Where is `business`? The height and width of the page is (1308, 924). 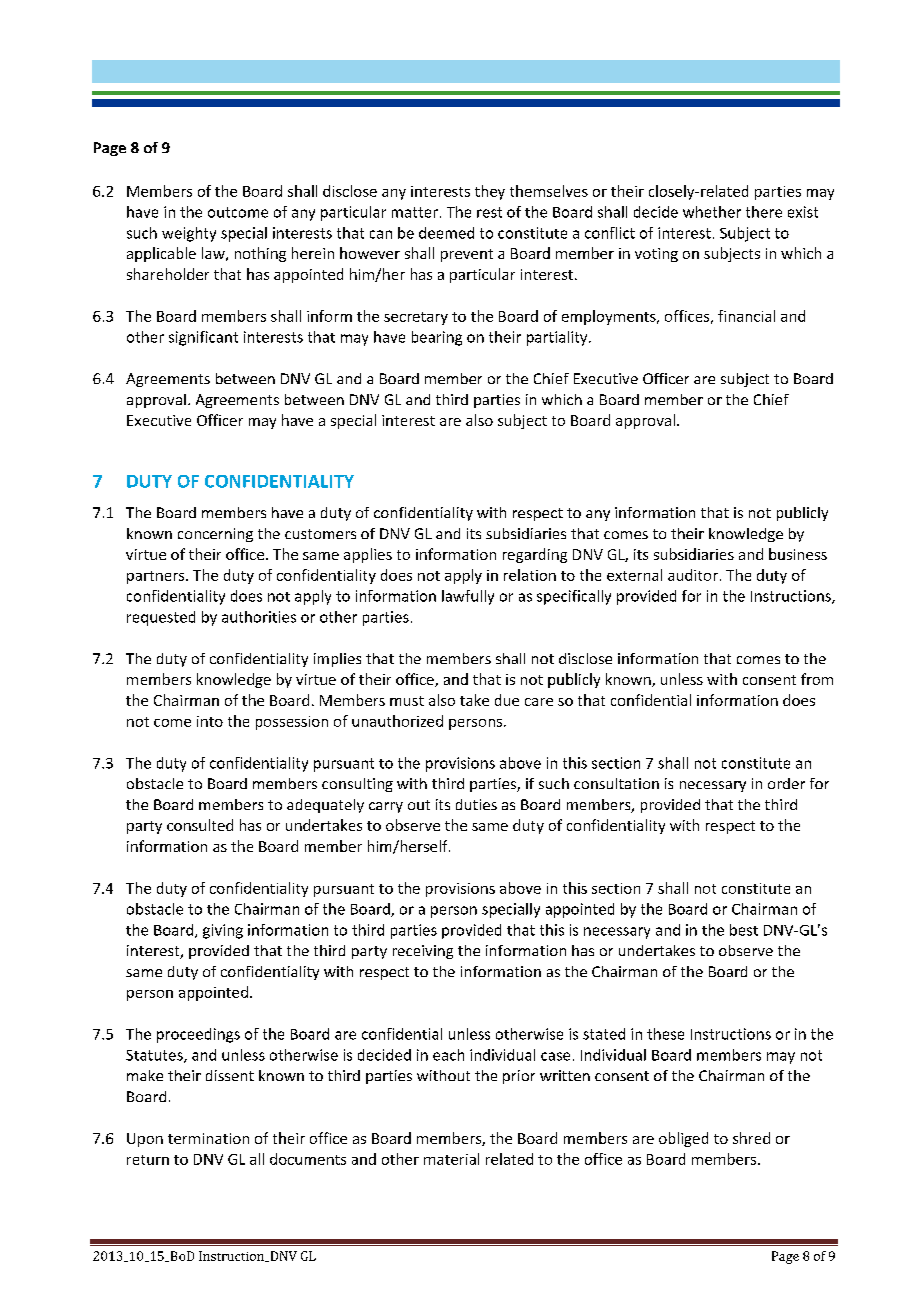
business is located at coordinates (798, 554).
